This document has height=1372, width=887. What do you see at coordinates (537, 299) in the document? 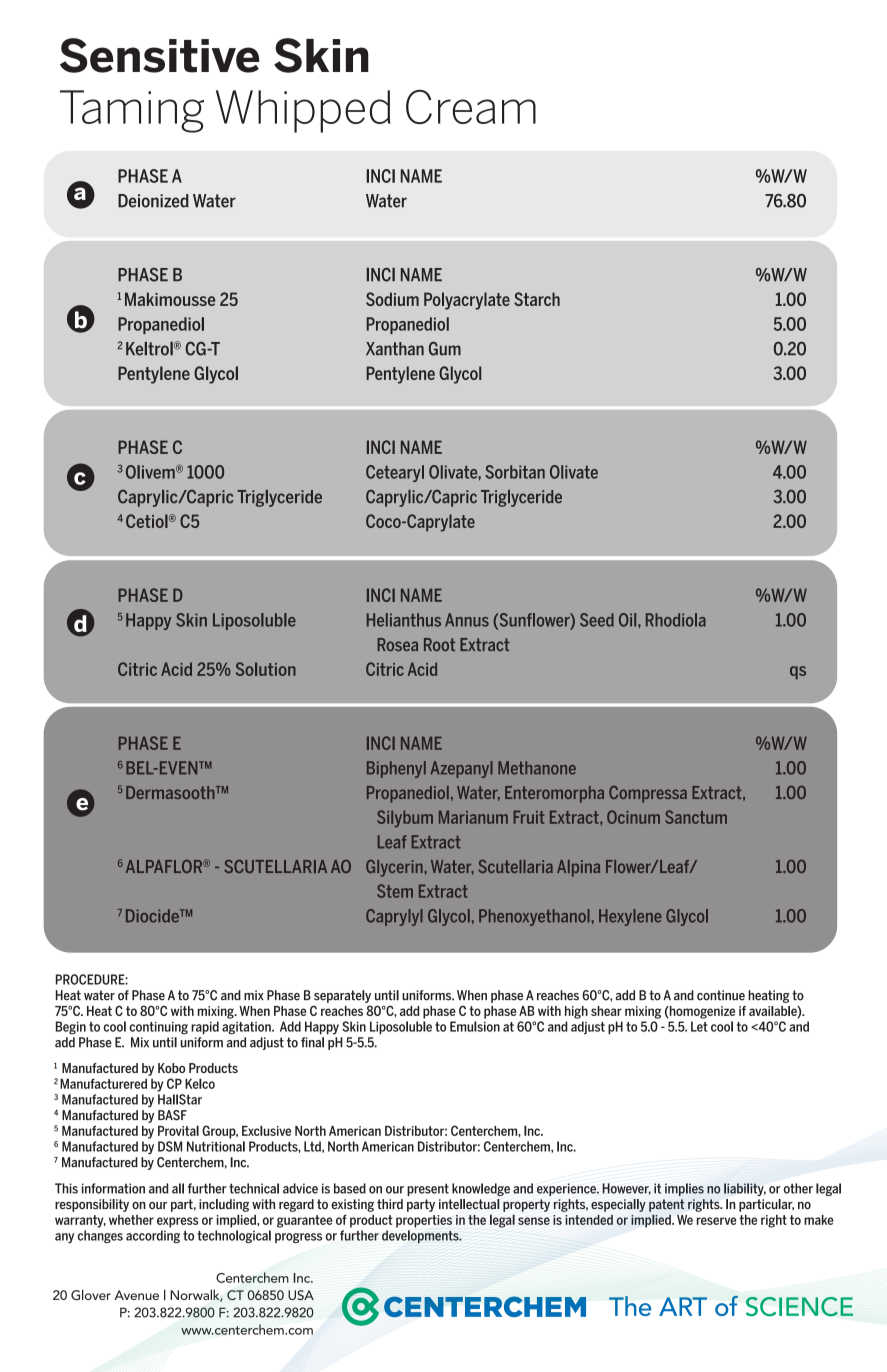
I see `Starch` at bounding box center [537, 299].
